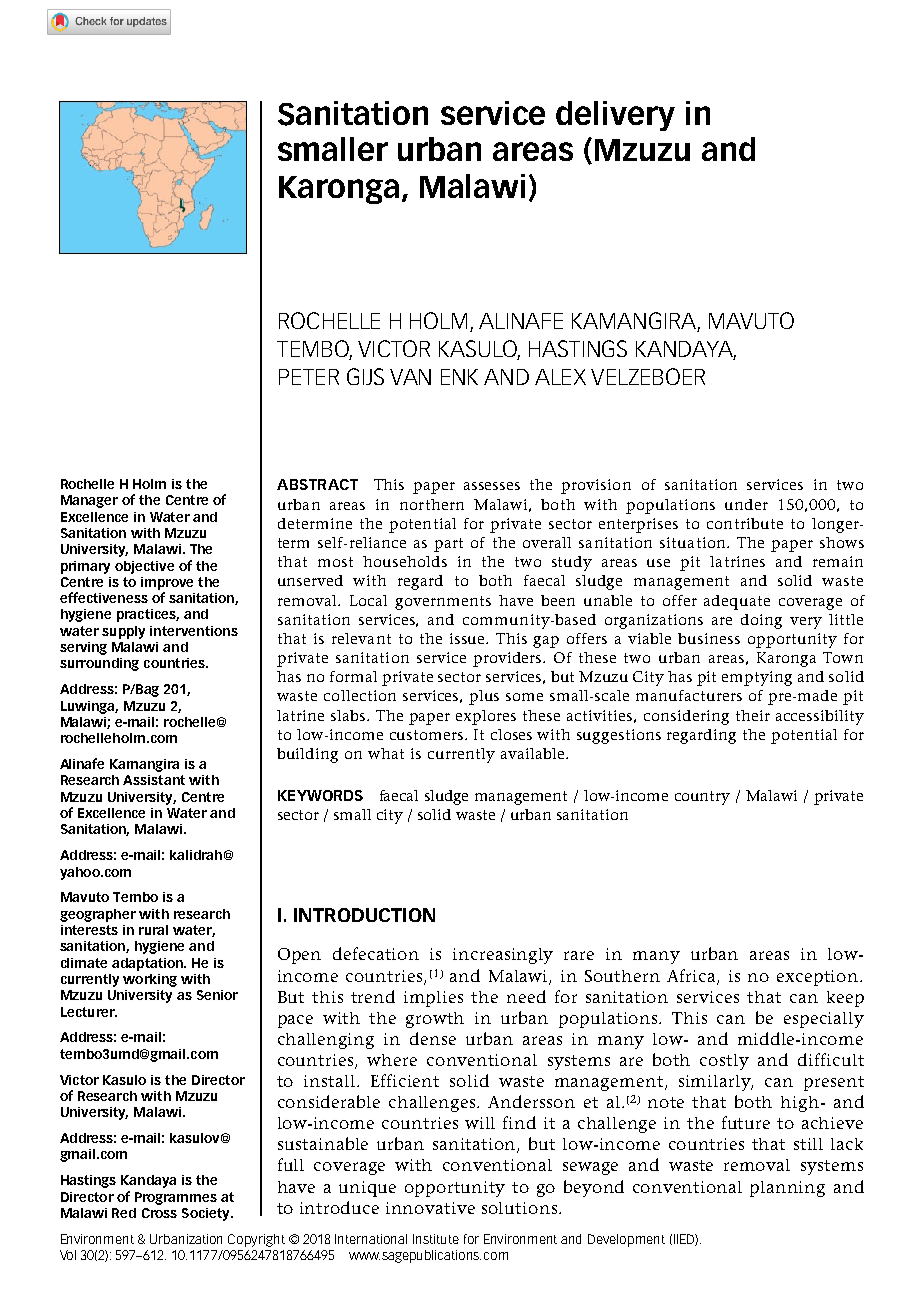 This image has width=924, height=1316. Describe the element at coordinates (89, 501) in the image. I see `Manager` at that location.
